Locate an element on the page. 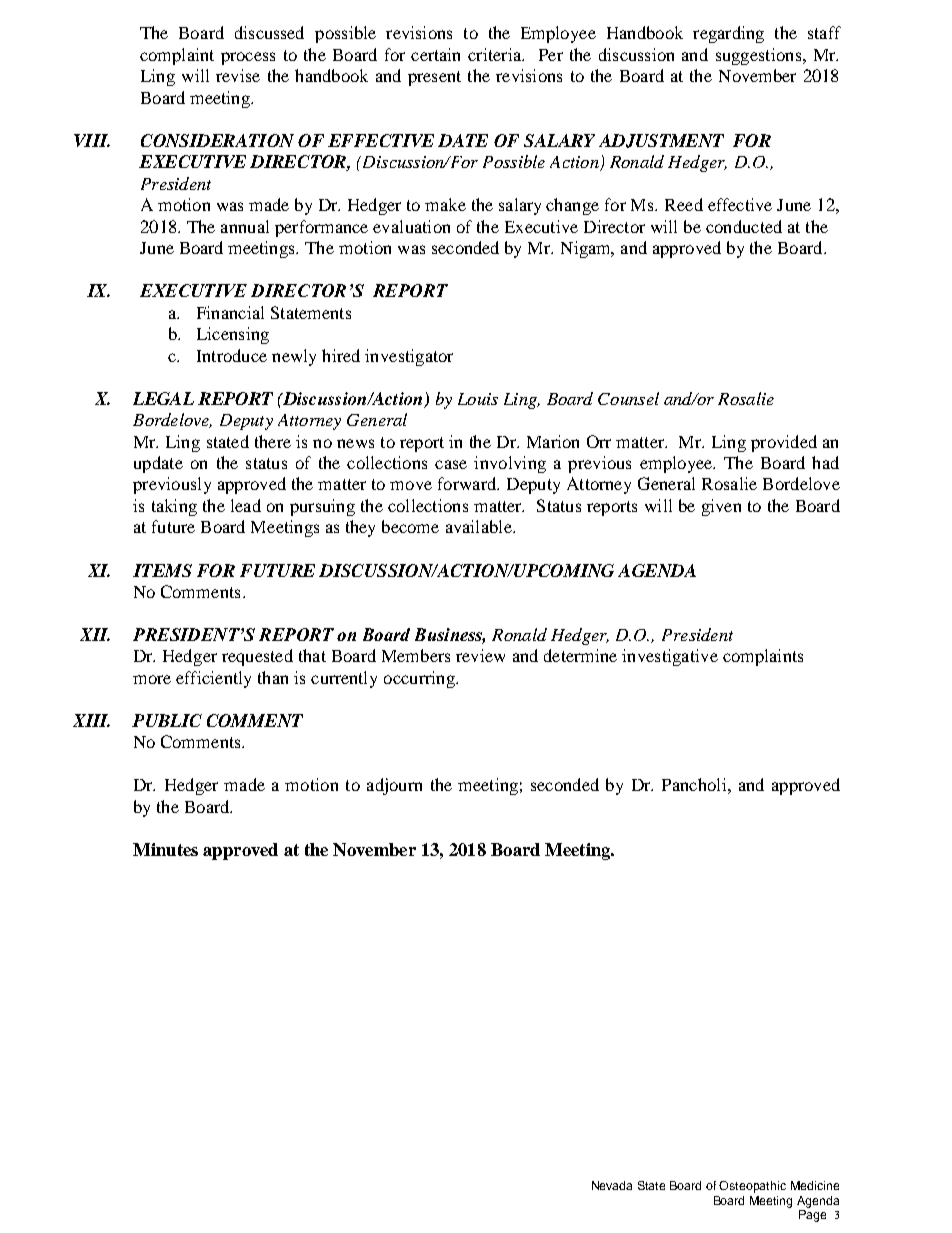 The width and height of the page is (952, 1233). review is located at coordinates (480, 655).
